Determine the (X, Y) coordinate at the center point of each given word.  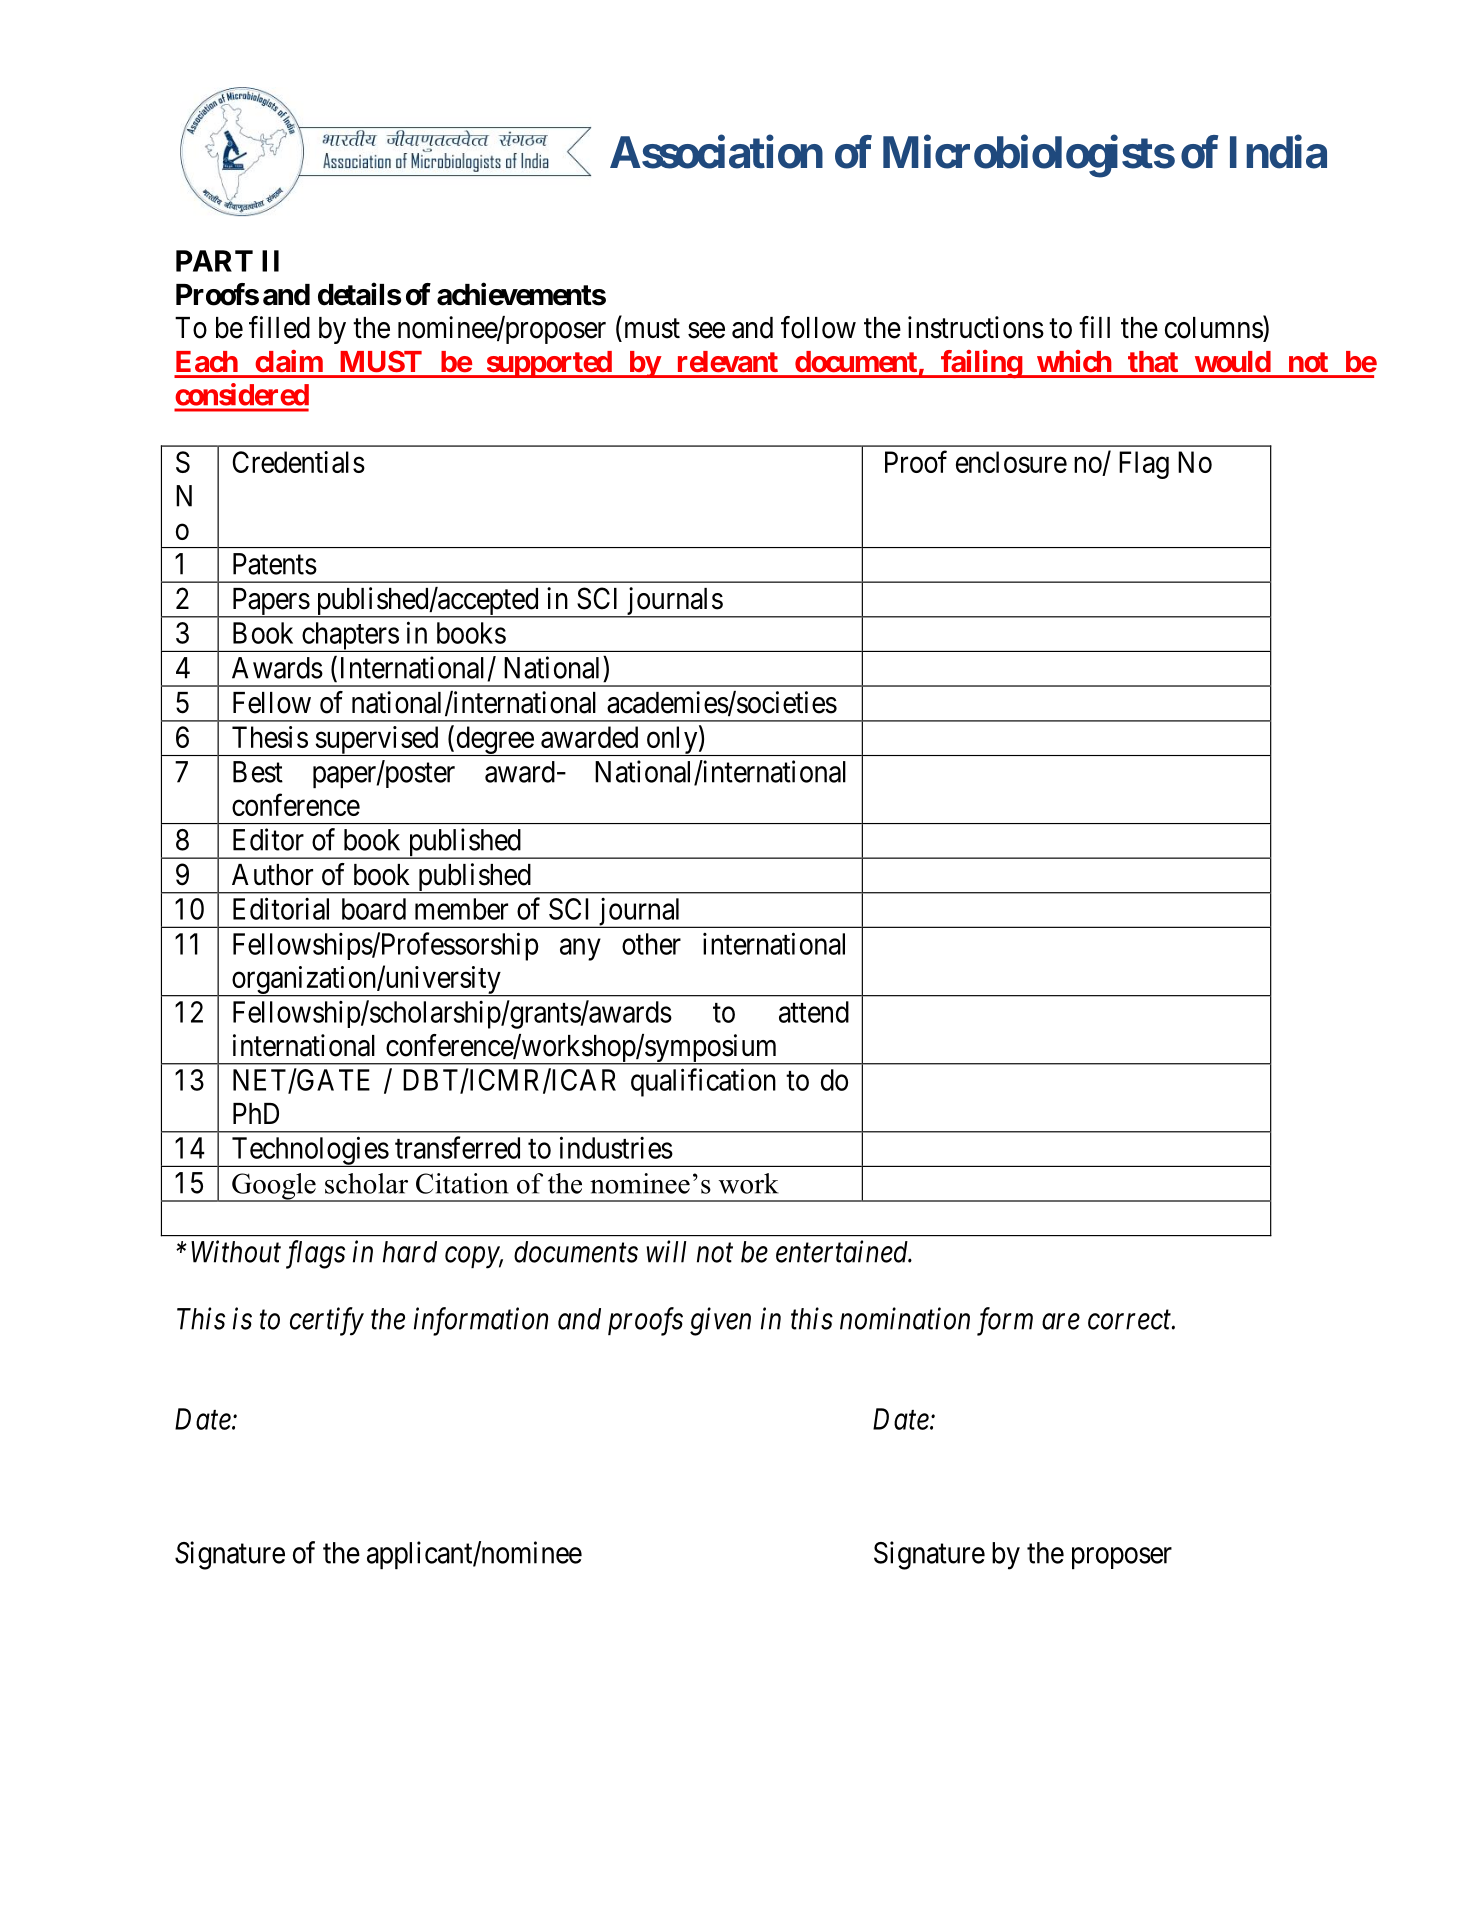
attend (814, 1012)
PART (214, 261)
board (374, 909)
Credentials (298, 462)
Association (716, 152)
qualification (703, 1082)
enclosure (1011, 462)
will (666, 1251)
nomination (905, 1319)
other (651, 944)
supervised (377, 741)
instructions (976, 327)
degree (494, 741)
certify (327, 1321)
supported (548, 364)
